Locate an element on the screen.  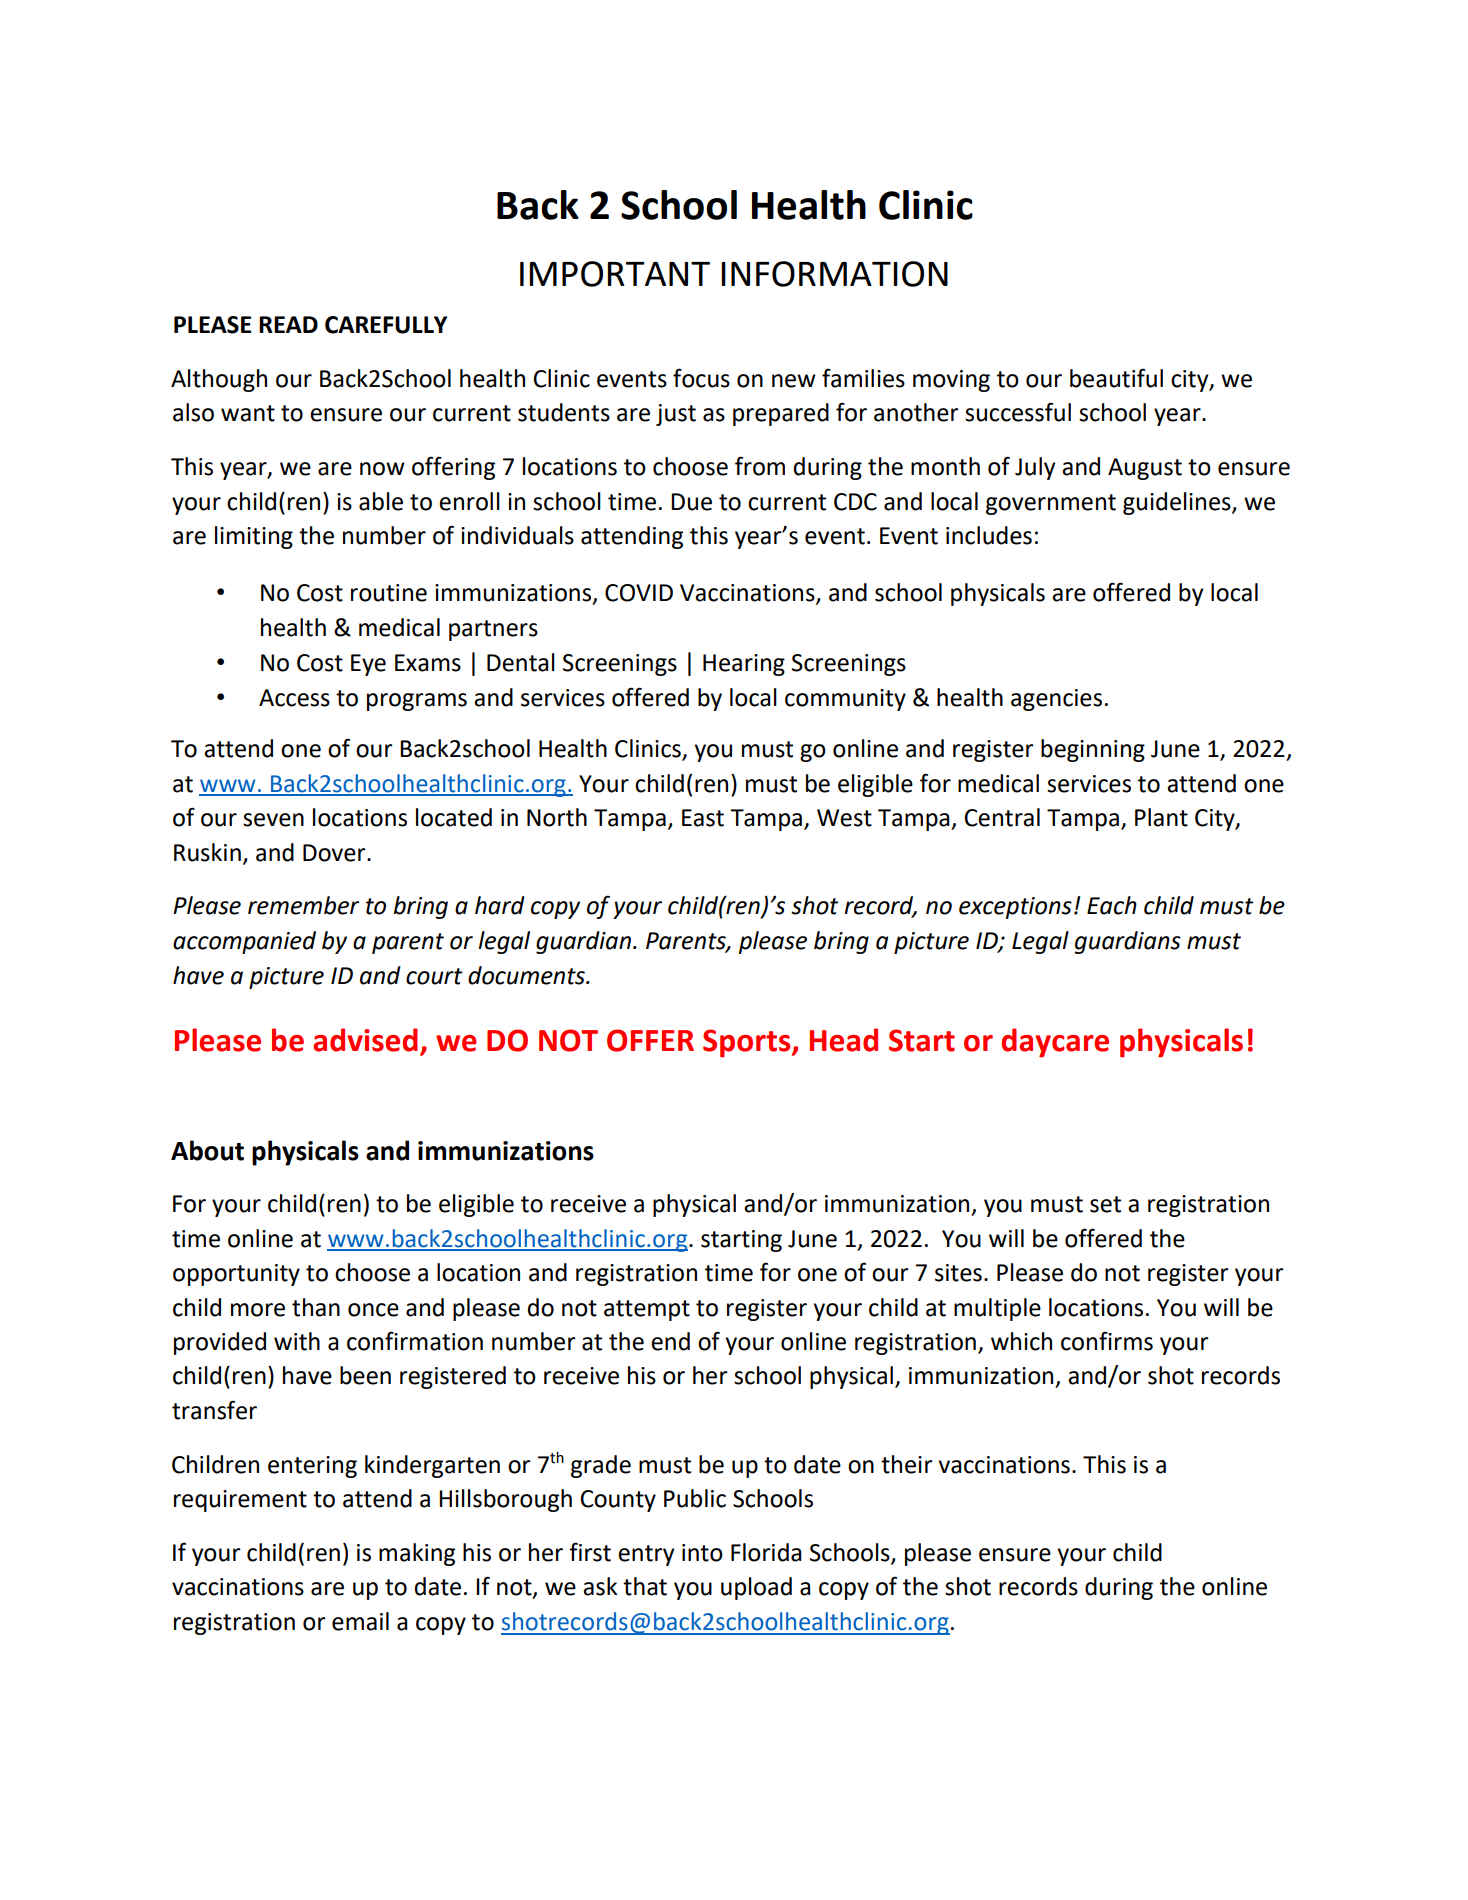
IMPORTANT is located at coordinates (615, 274).
